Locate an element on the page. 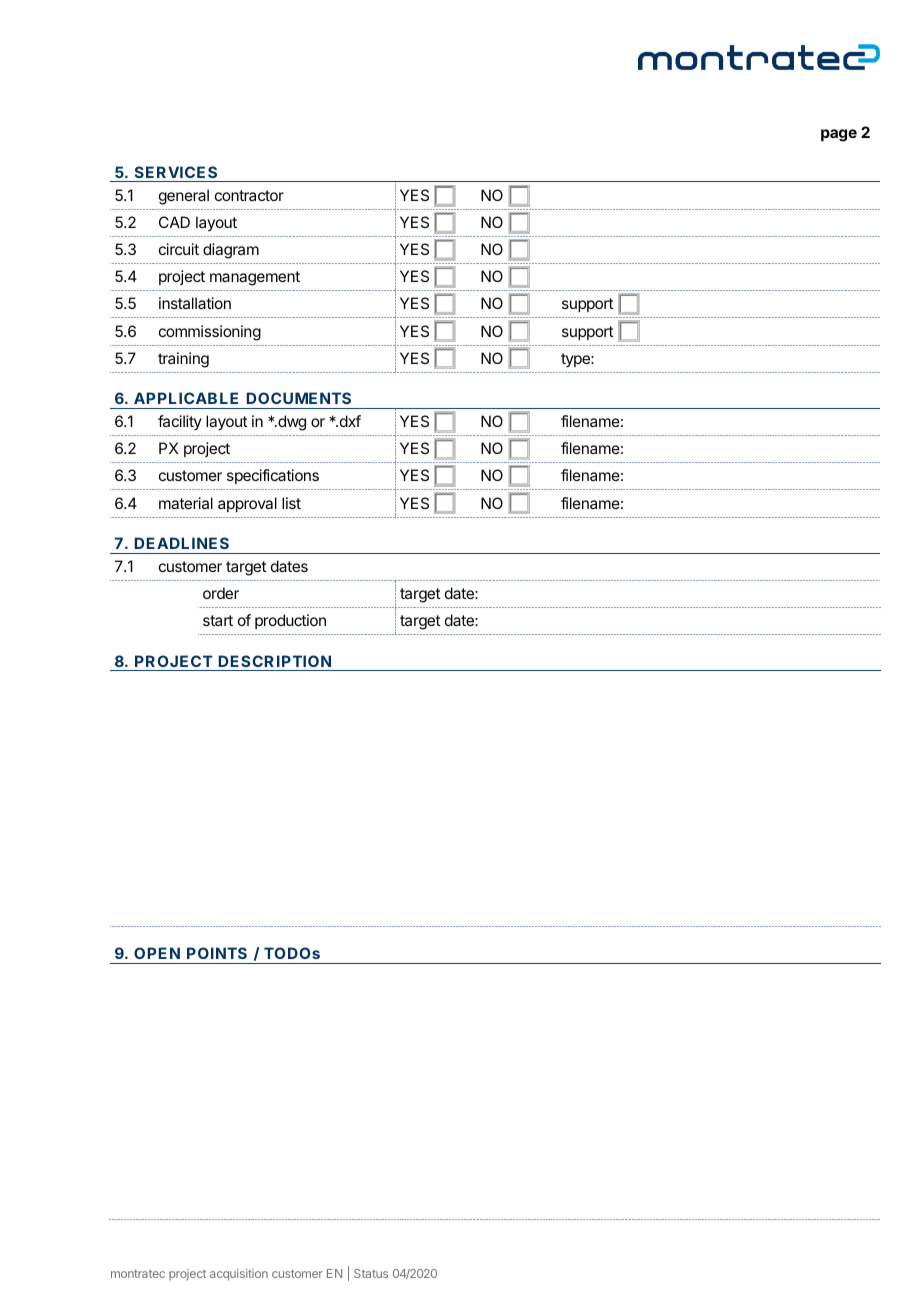 The image size is (924, 1308). list is located at coordinates (291, 503).
